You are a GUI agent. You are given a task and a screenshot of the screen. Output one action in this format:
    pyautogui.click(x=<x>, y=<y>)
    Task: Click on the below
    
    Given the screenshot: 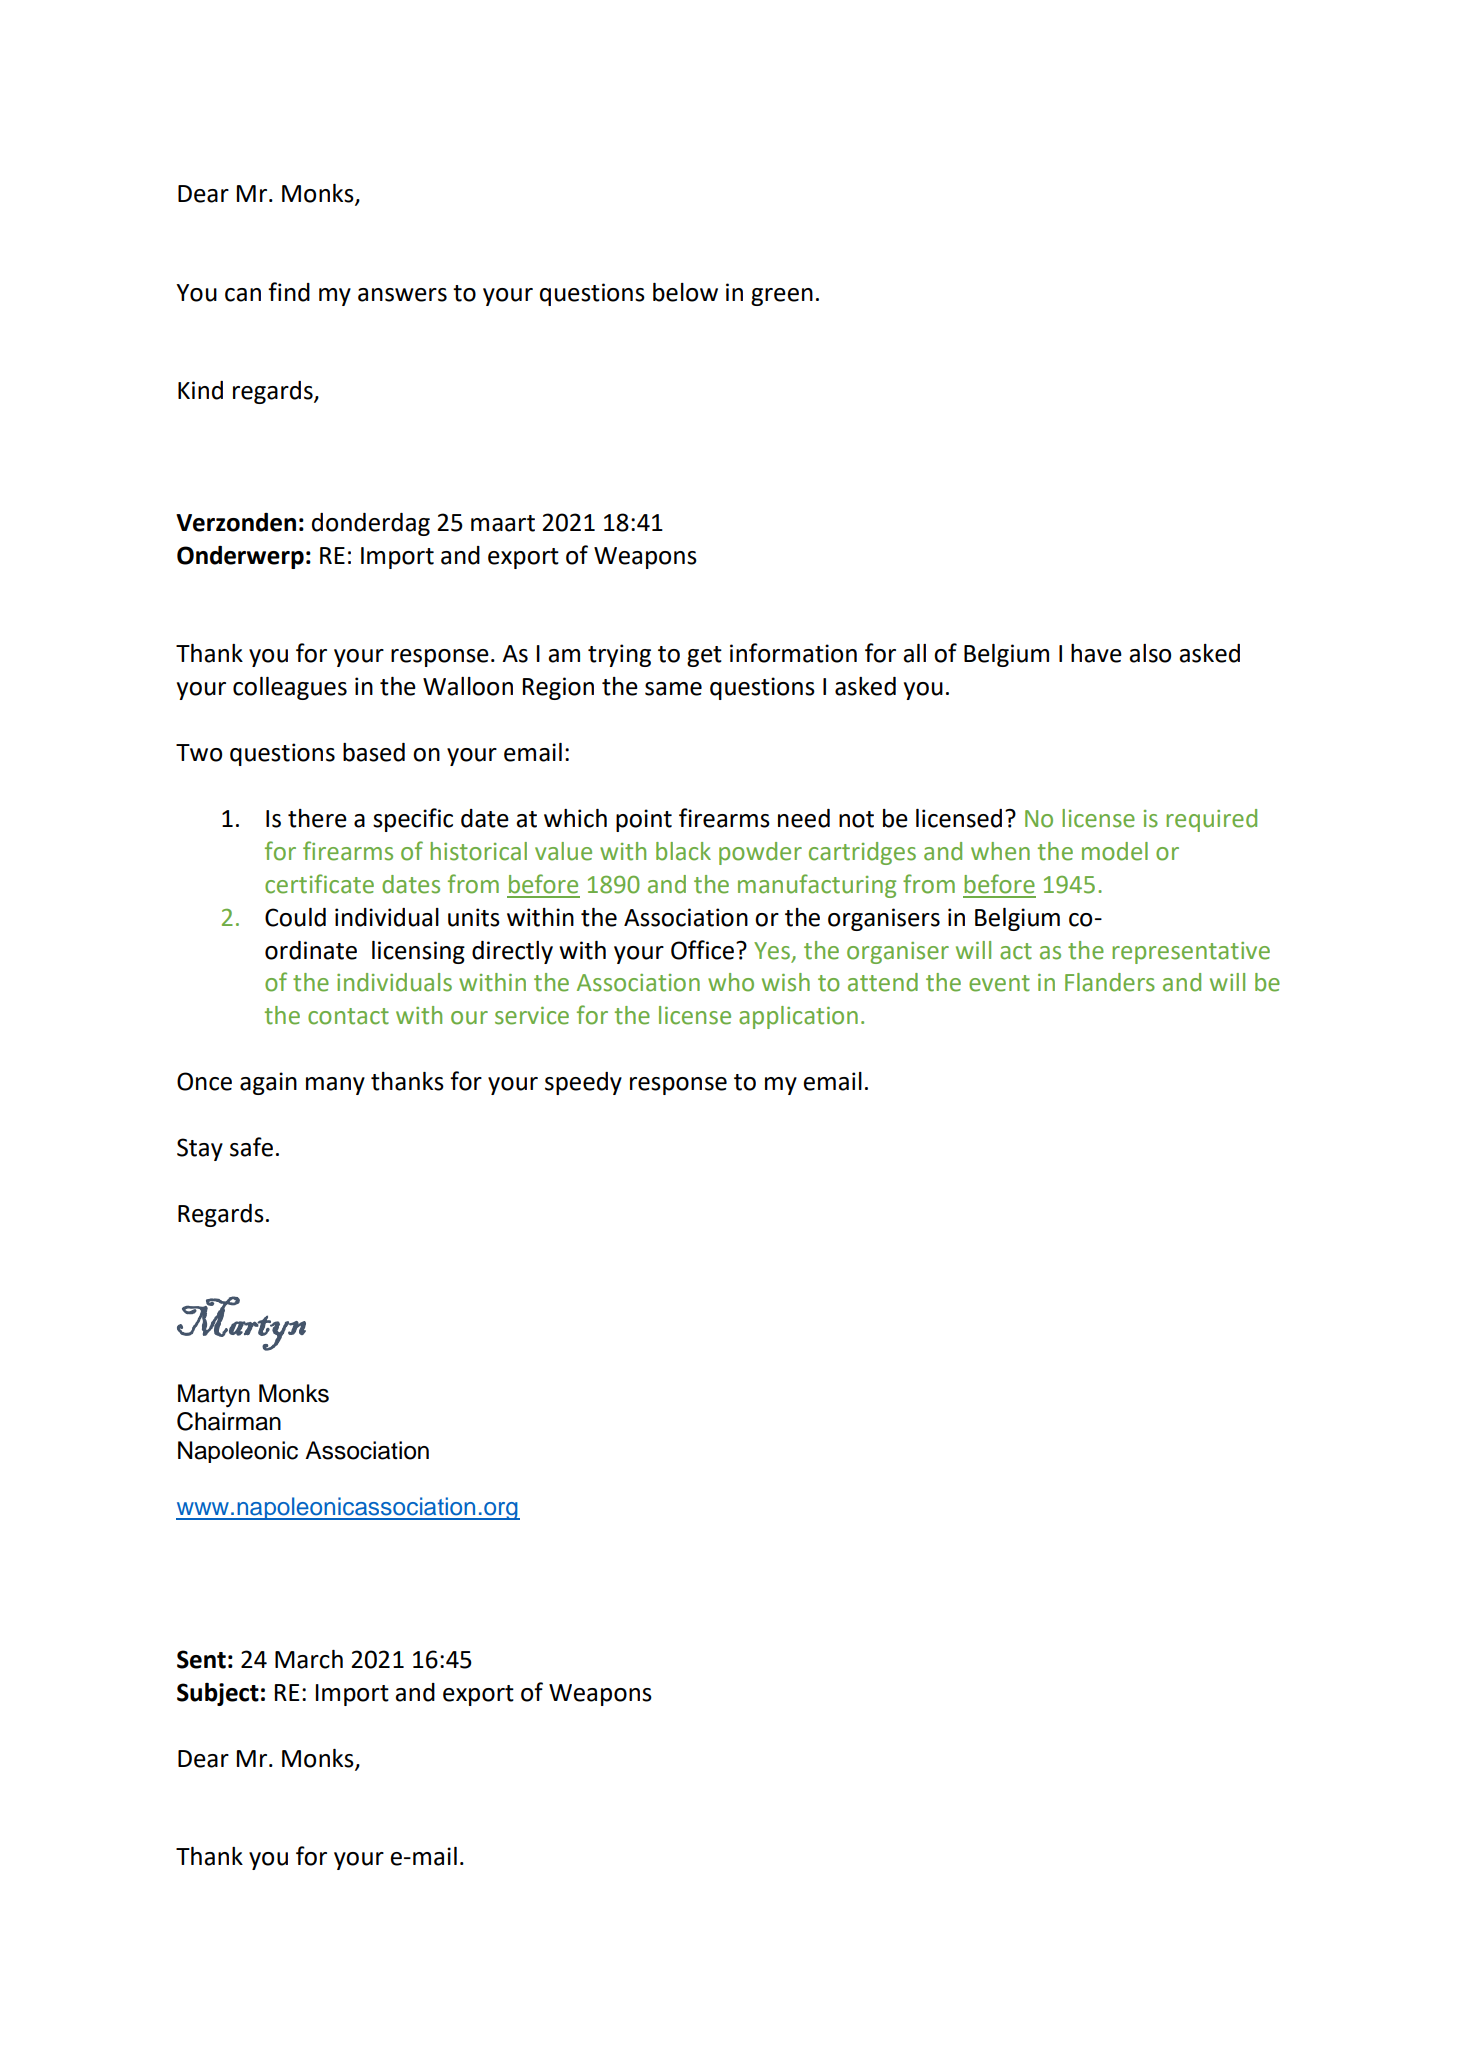 What is the action you would take?
    pyautogui.click(x=685, y=292)
